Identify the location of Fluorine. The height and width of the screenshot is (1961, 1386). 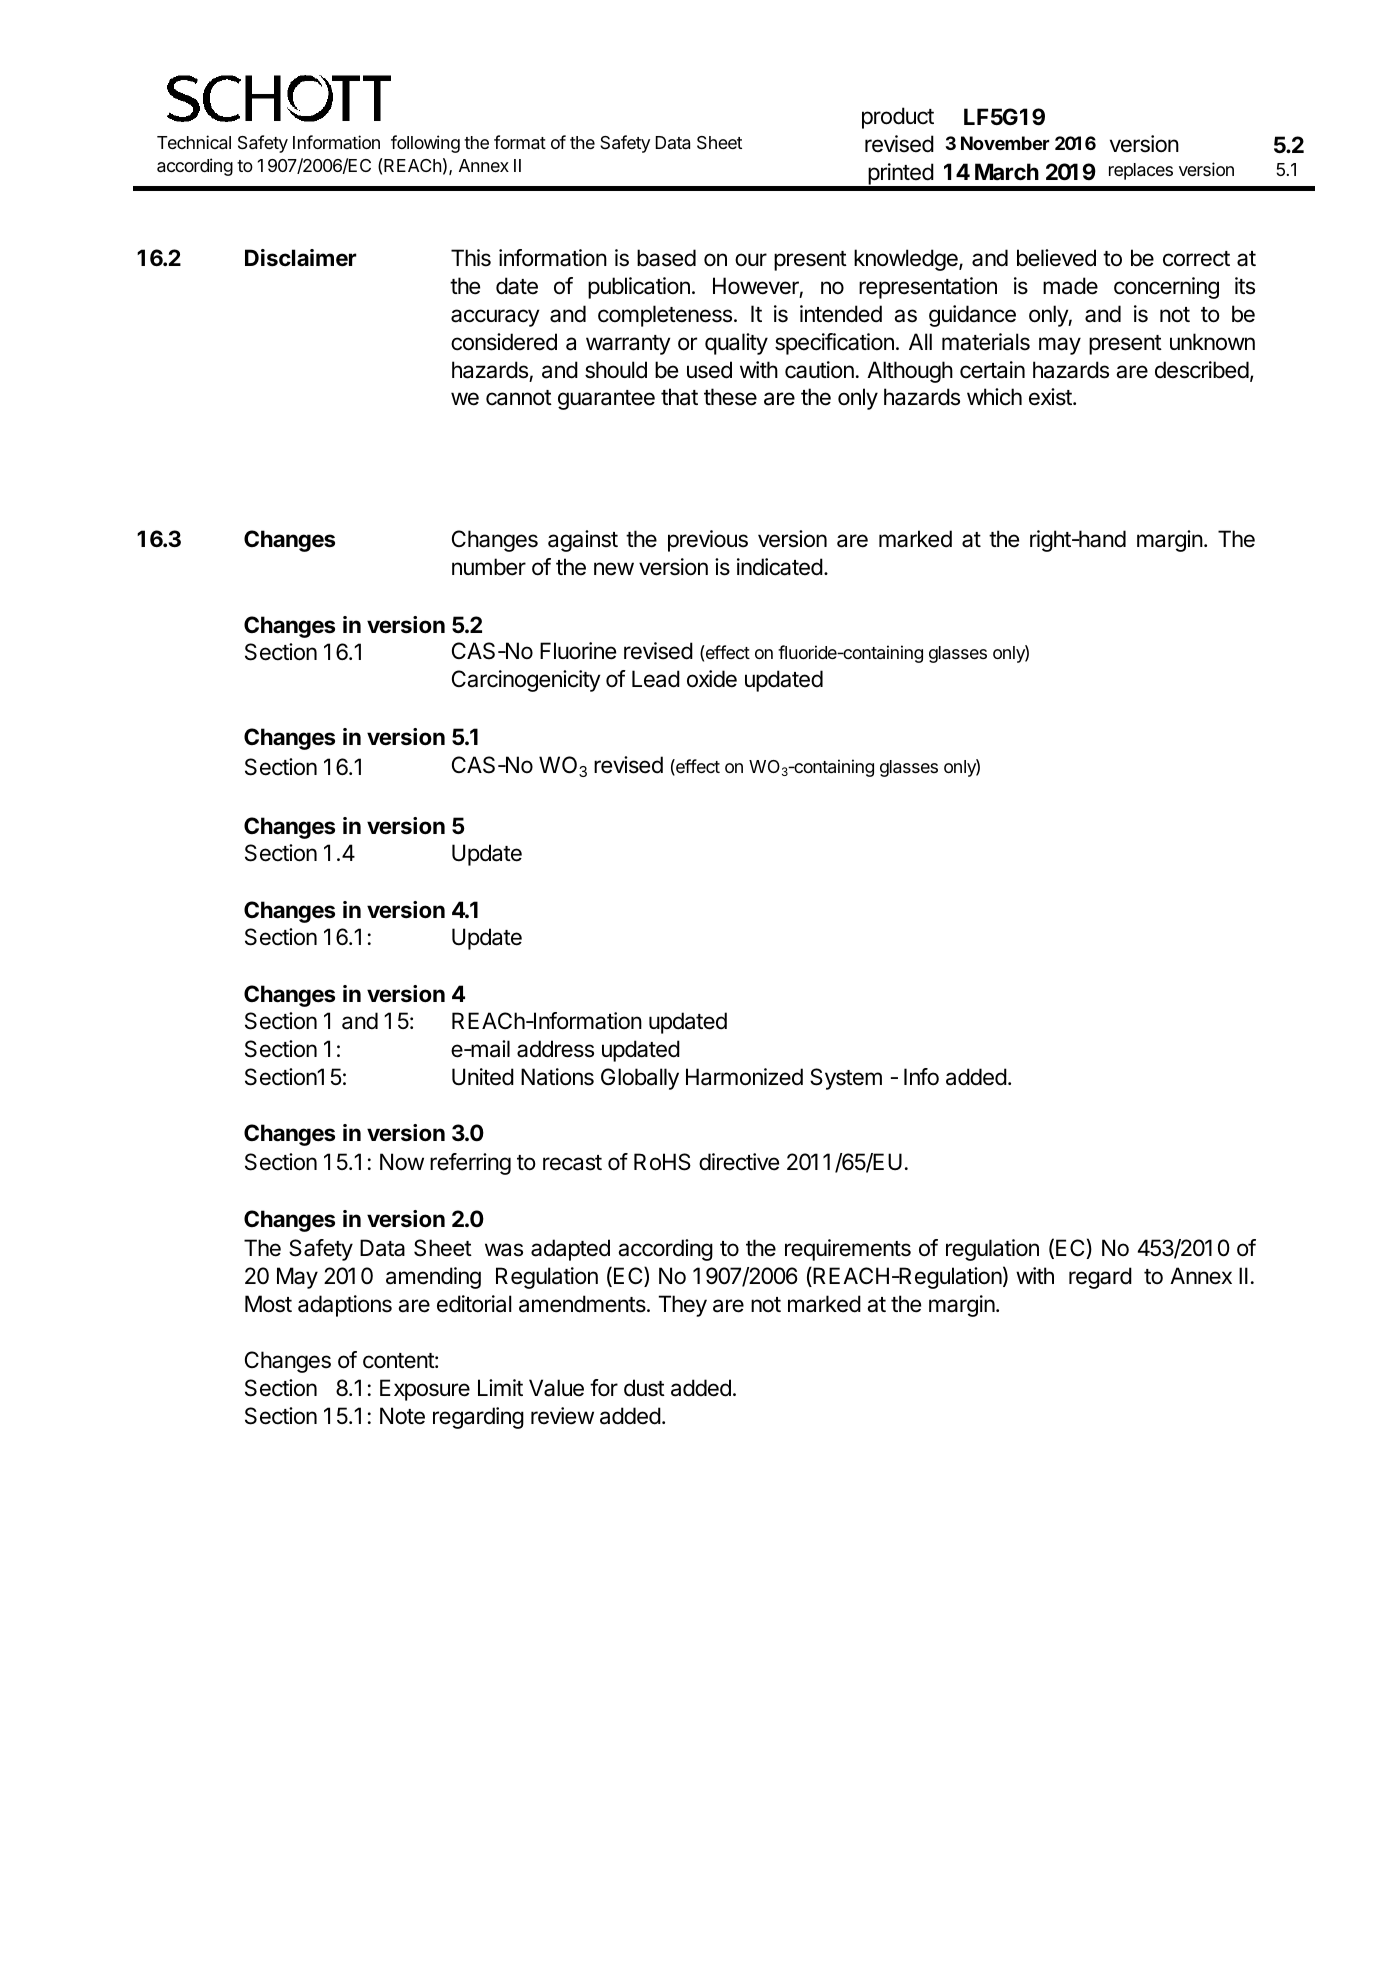
(578, 651).
